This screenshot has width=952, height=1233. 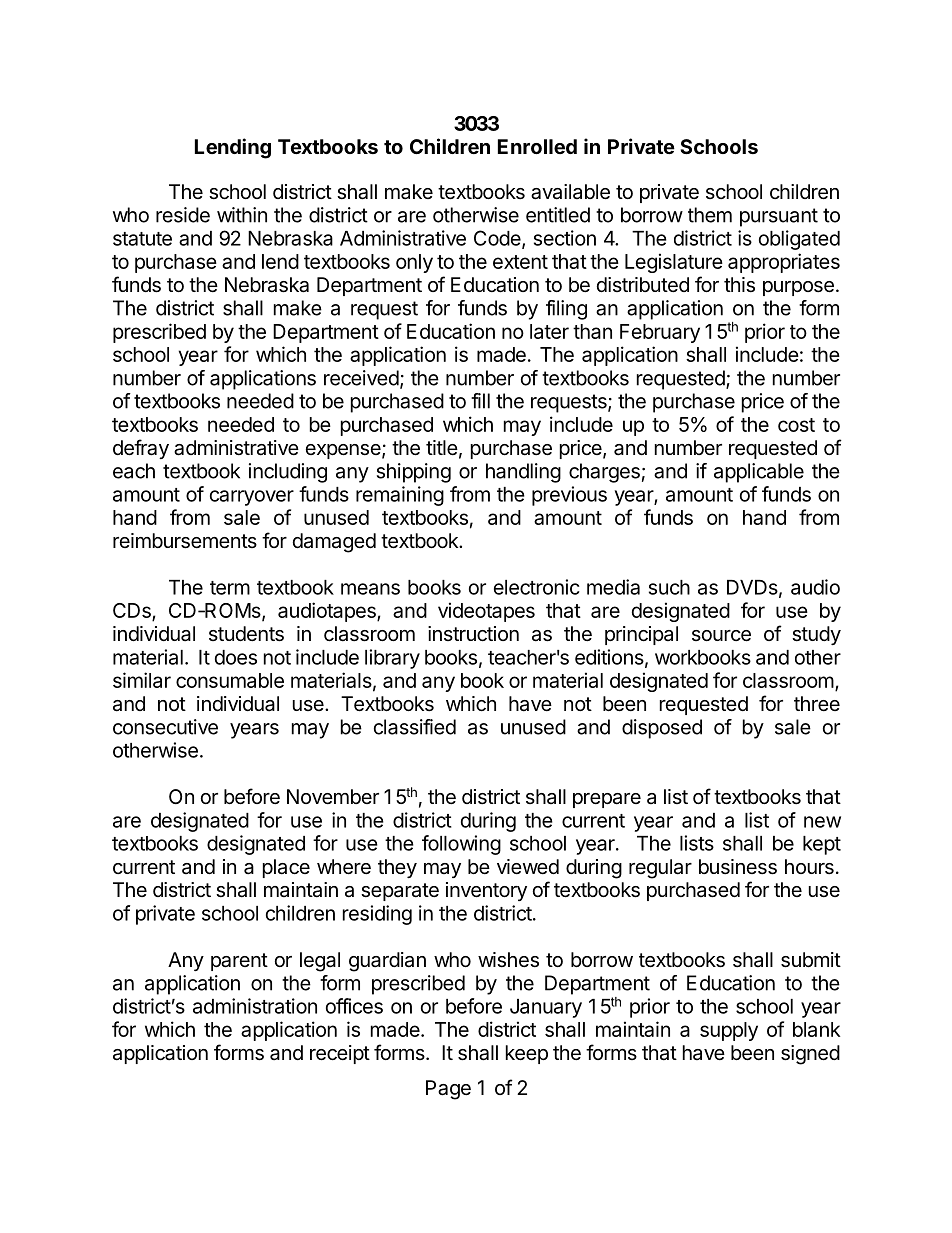 I want to click on within, so click(x=242, y=215).
